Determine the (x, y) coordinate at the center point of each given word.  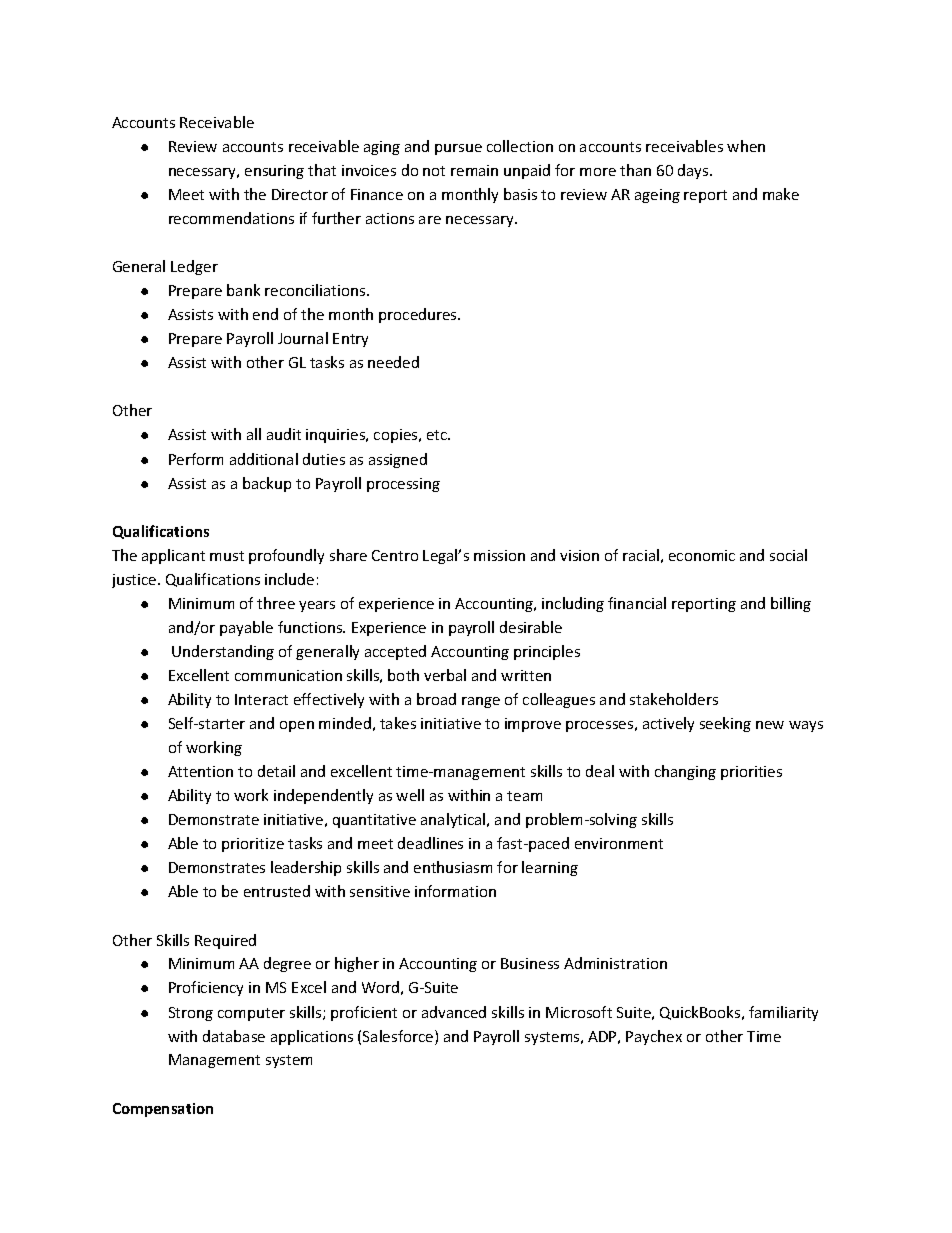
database (234, 1036)
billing (791, 604)
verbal (445, 675)
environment (619, 843)
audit (284, 434)
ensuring (274, 172)
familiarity (783, 1013)
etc (438, 435)
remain (474, 170)
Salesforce (399, 1037)
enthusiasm (453, 867)
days (694, 171)
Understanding (223, 652)
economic (702, 555)
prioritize (253, 845)
